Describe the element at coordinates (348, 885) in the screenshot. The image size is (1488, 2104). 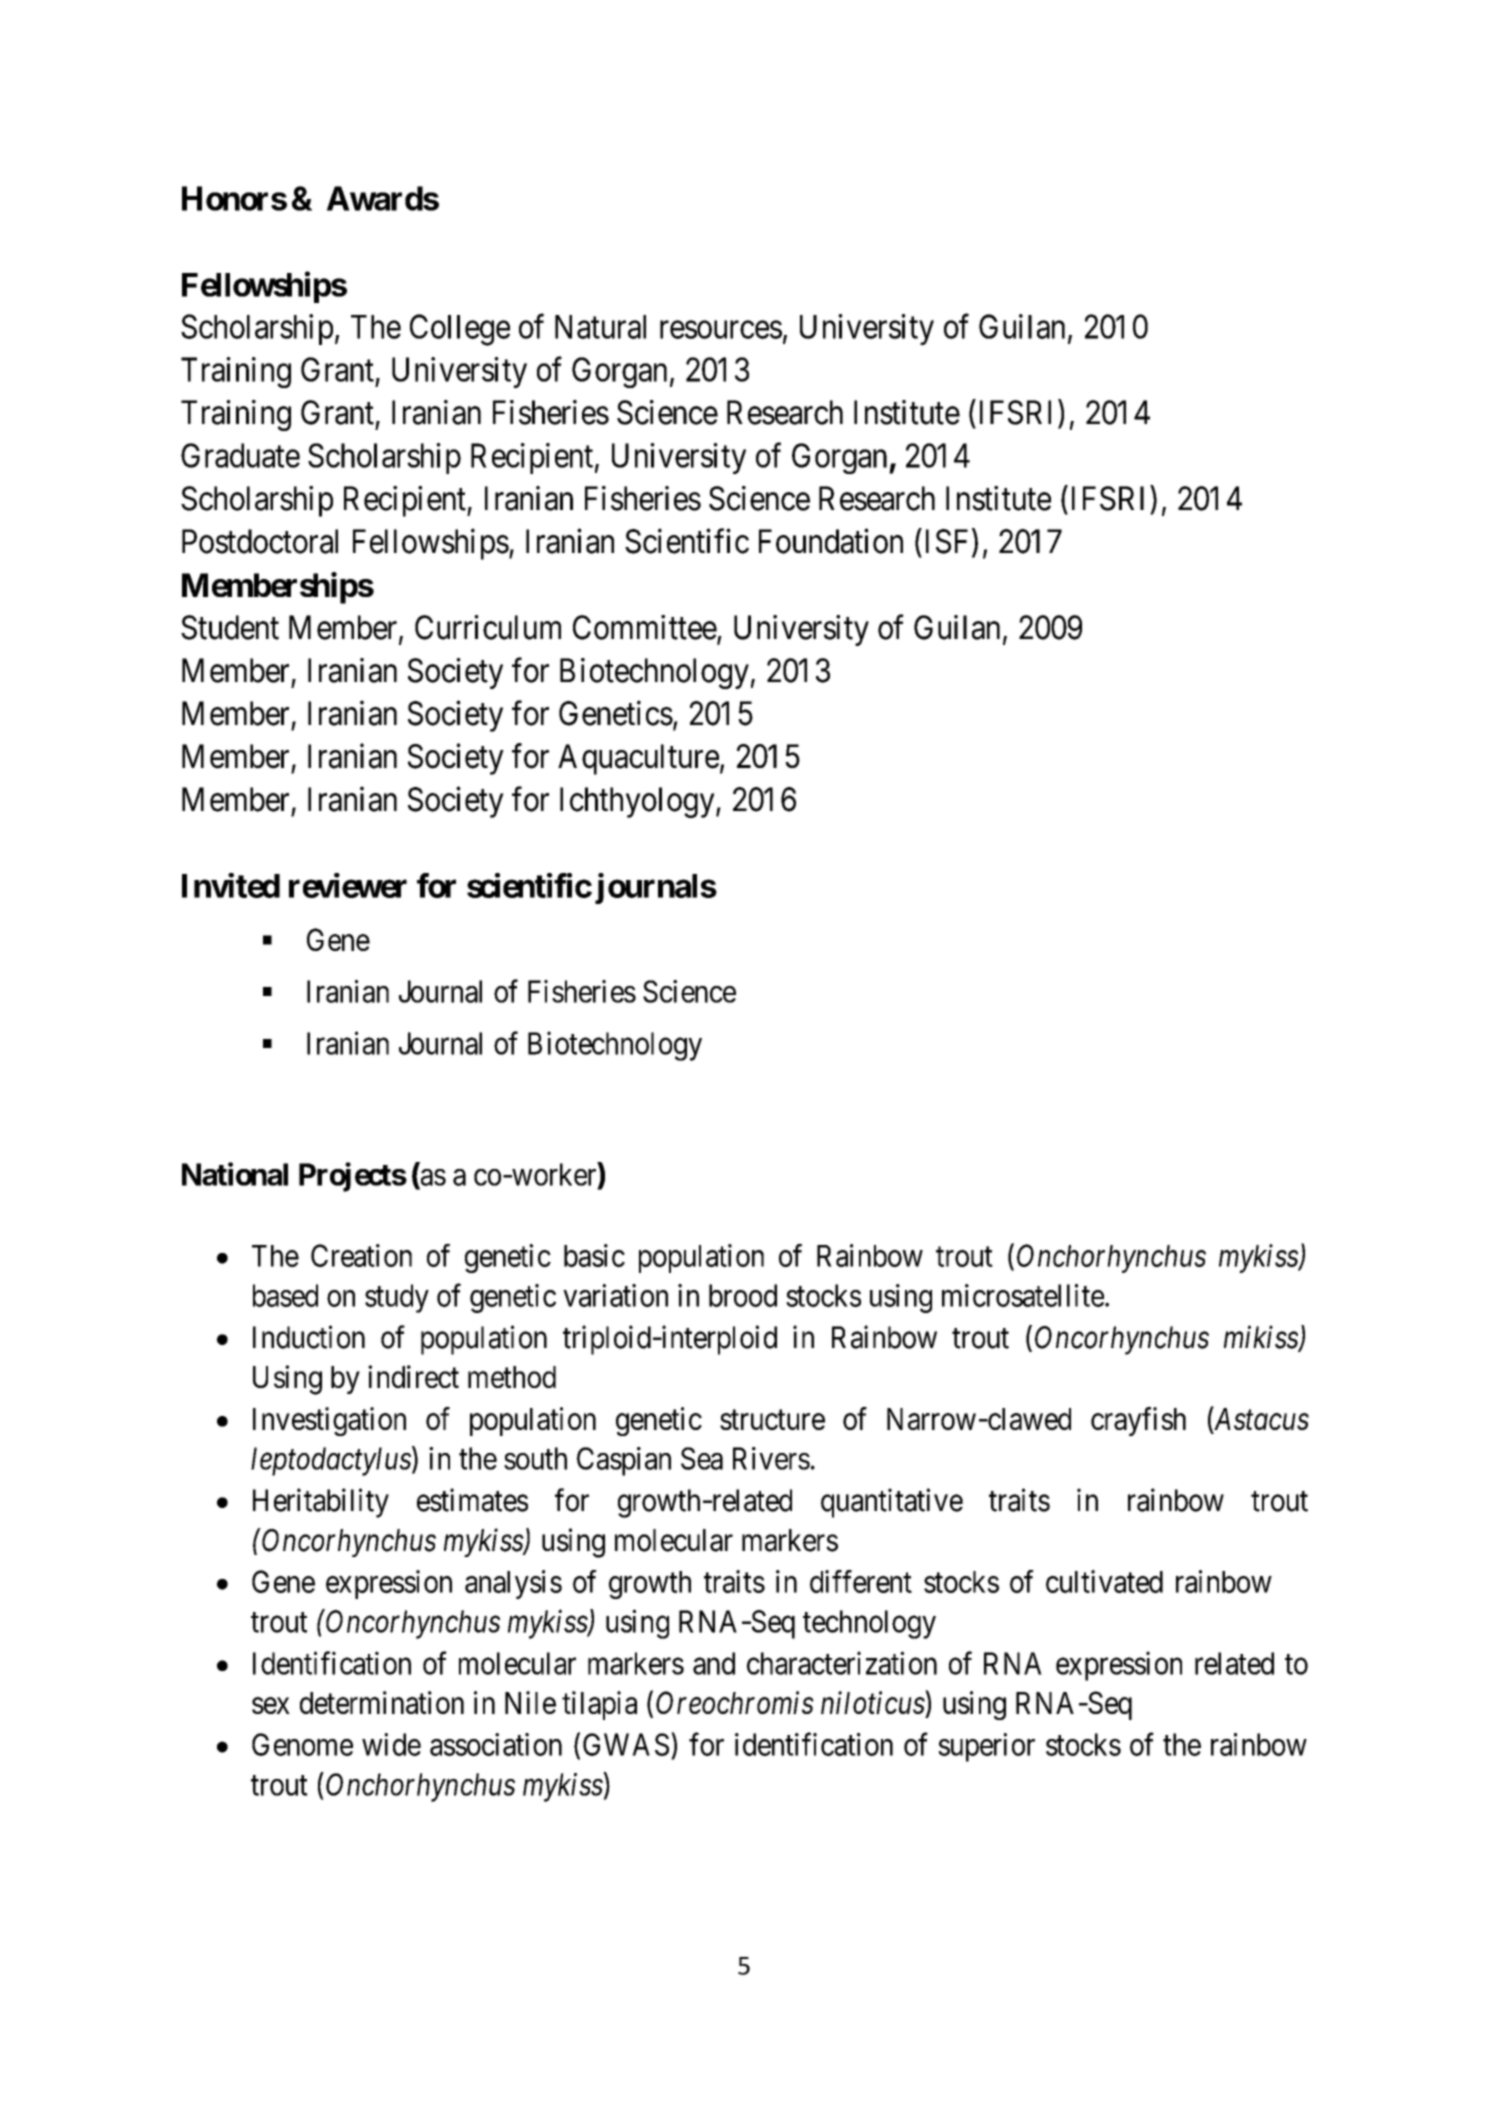
I see `reviewer` at that location.
